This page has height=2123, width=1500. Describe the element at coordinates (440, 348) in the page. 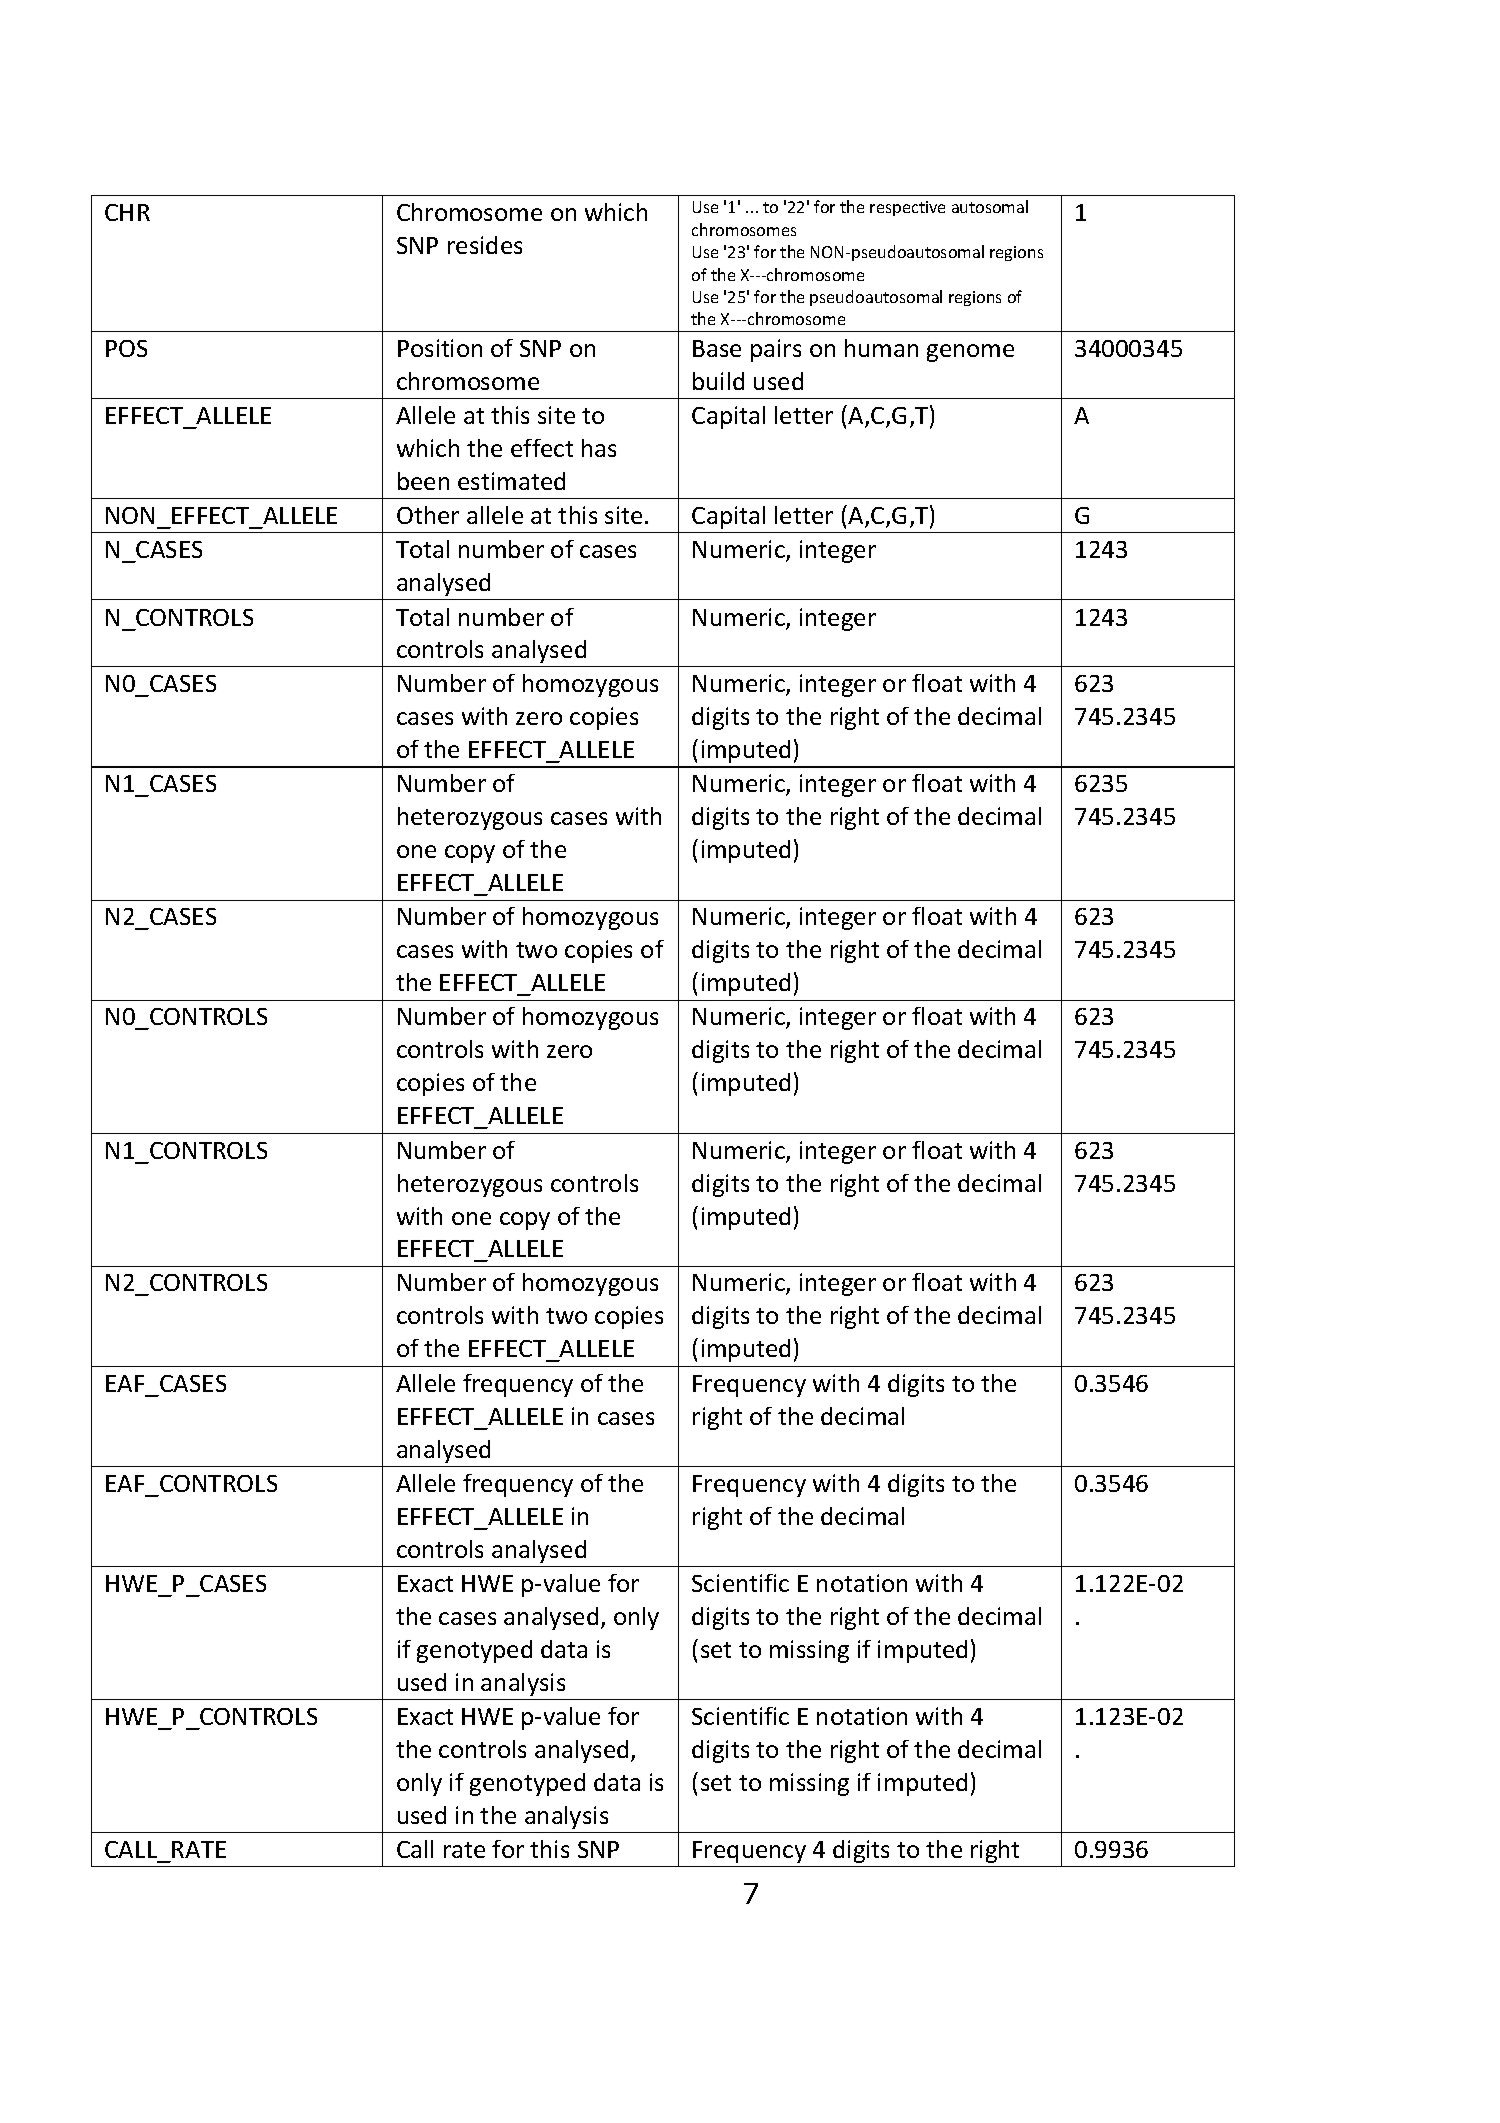

I see `Position` at that location.
